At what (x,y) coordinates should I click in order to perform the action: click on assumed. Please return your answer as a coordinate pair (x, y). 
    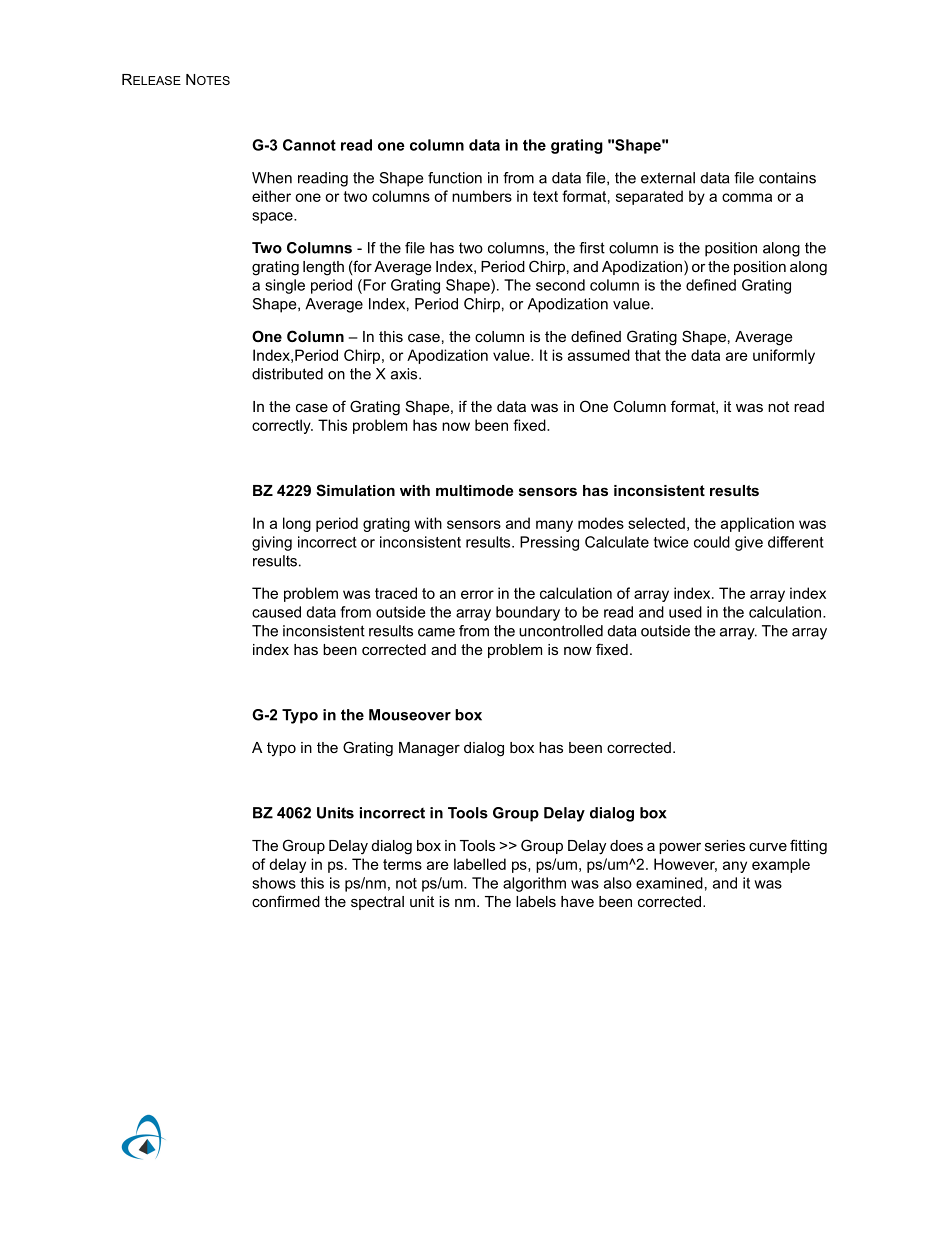
    Looking at the image, I should click on (599, 355).
